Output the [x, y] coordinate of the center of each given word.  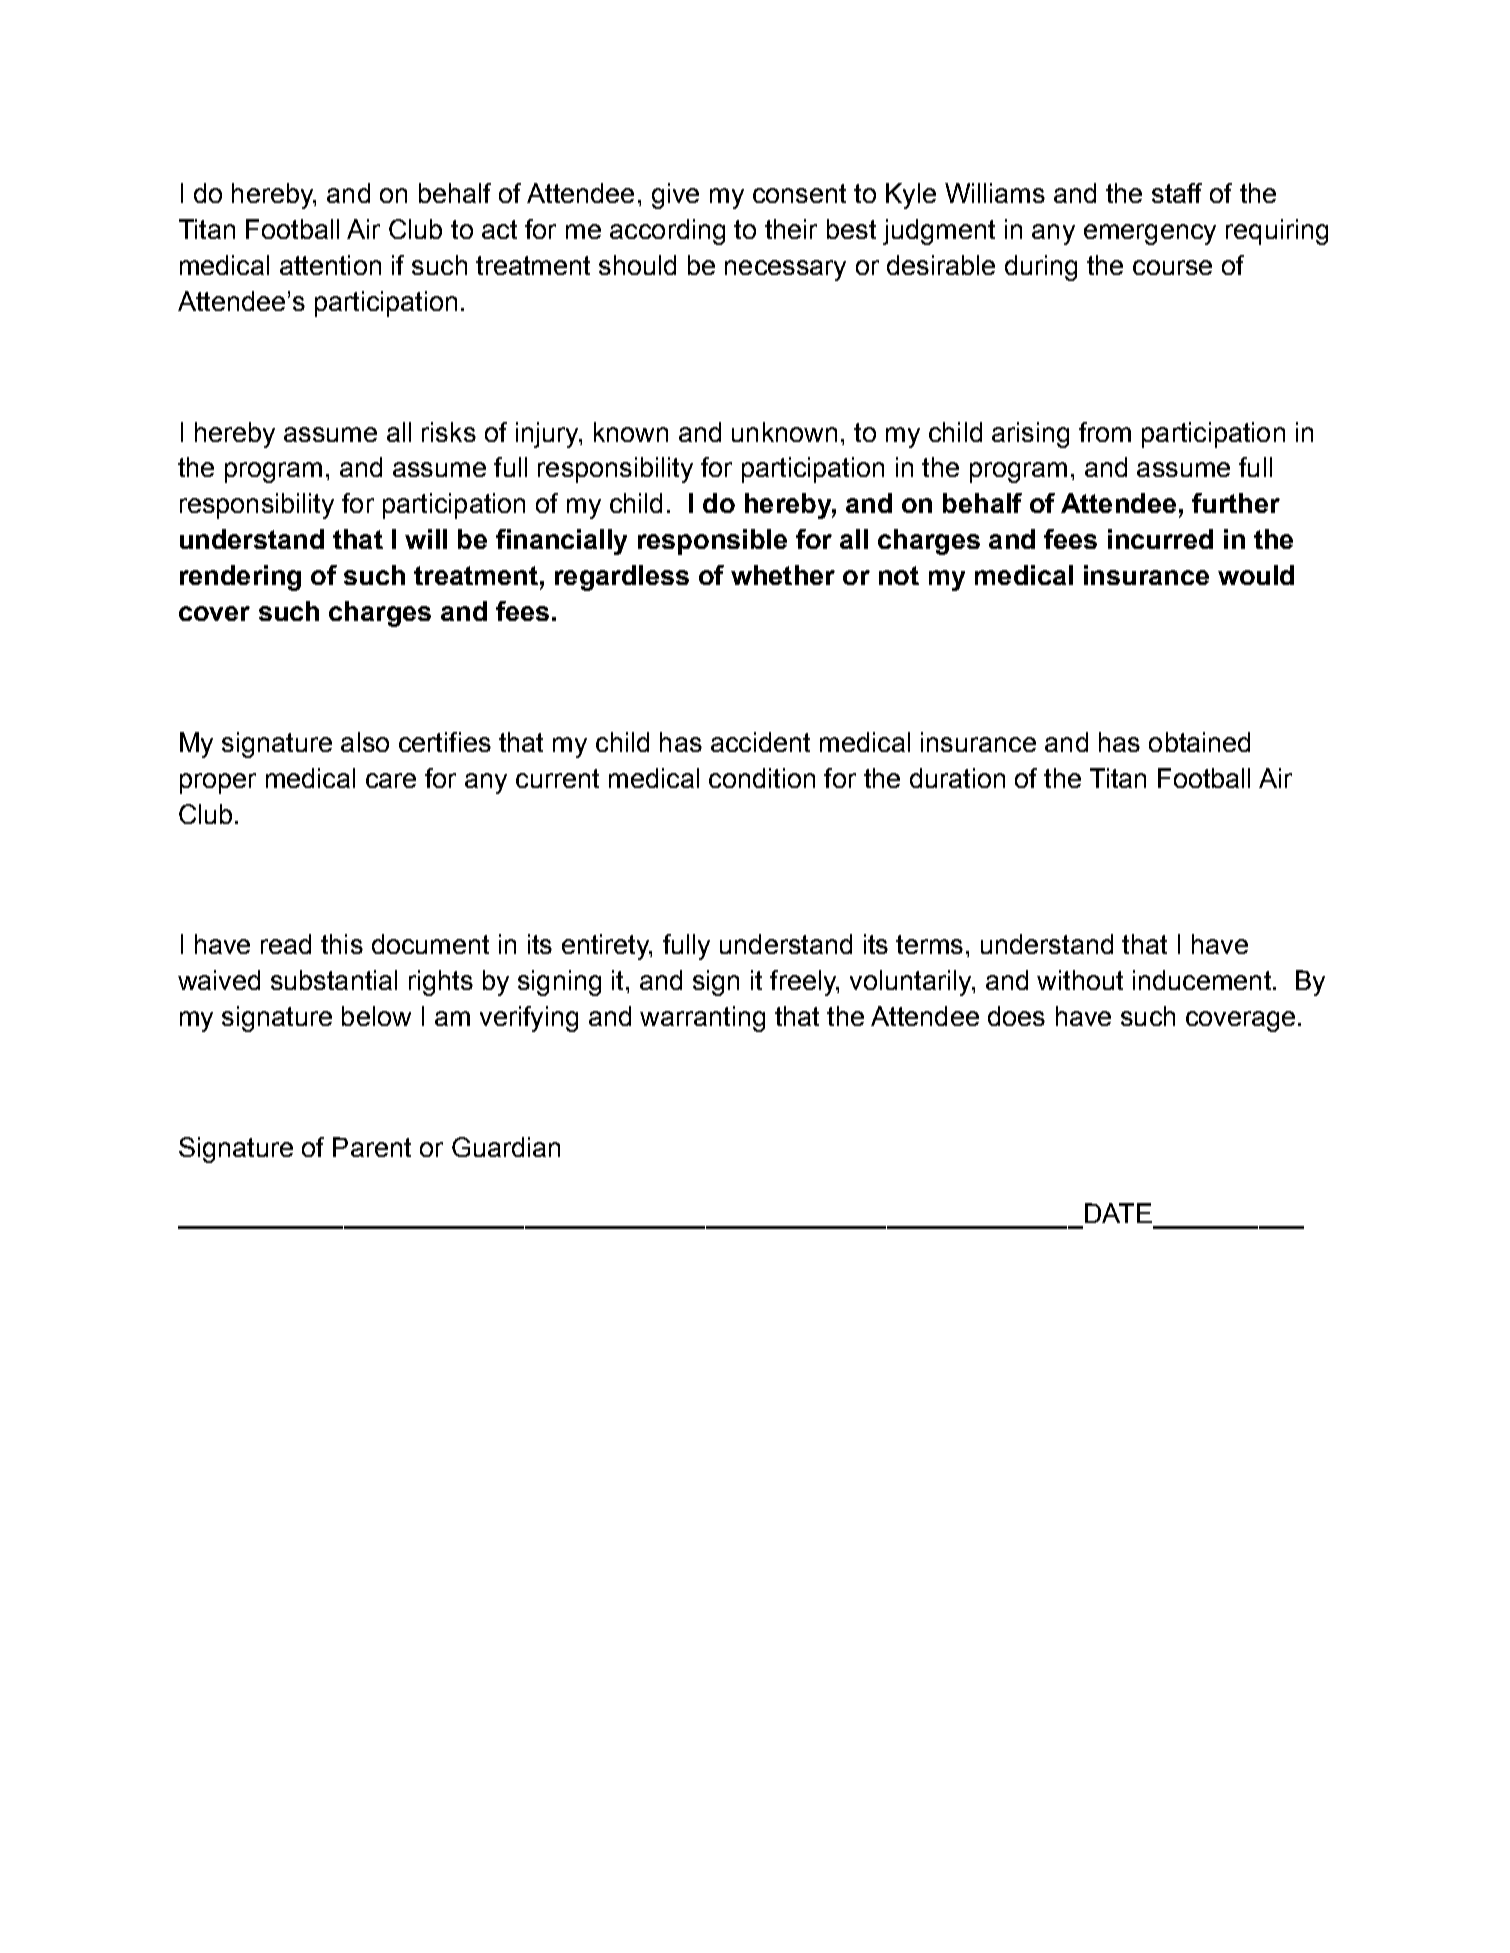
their [791, 229]
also [365, 742]
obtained [1199, 742]
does [1016, 1016]
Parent [372, 1147]
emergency [1150, 234]
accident [760, 742]
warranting [702, 1019]
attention [330, 265]
